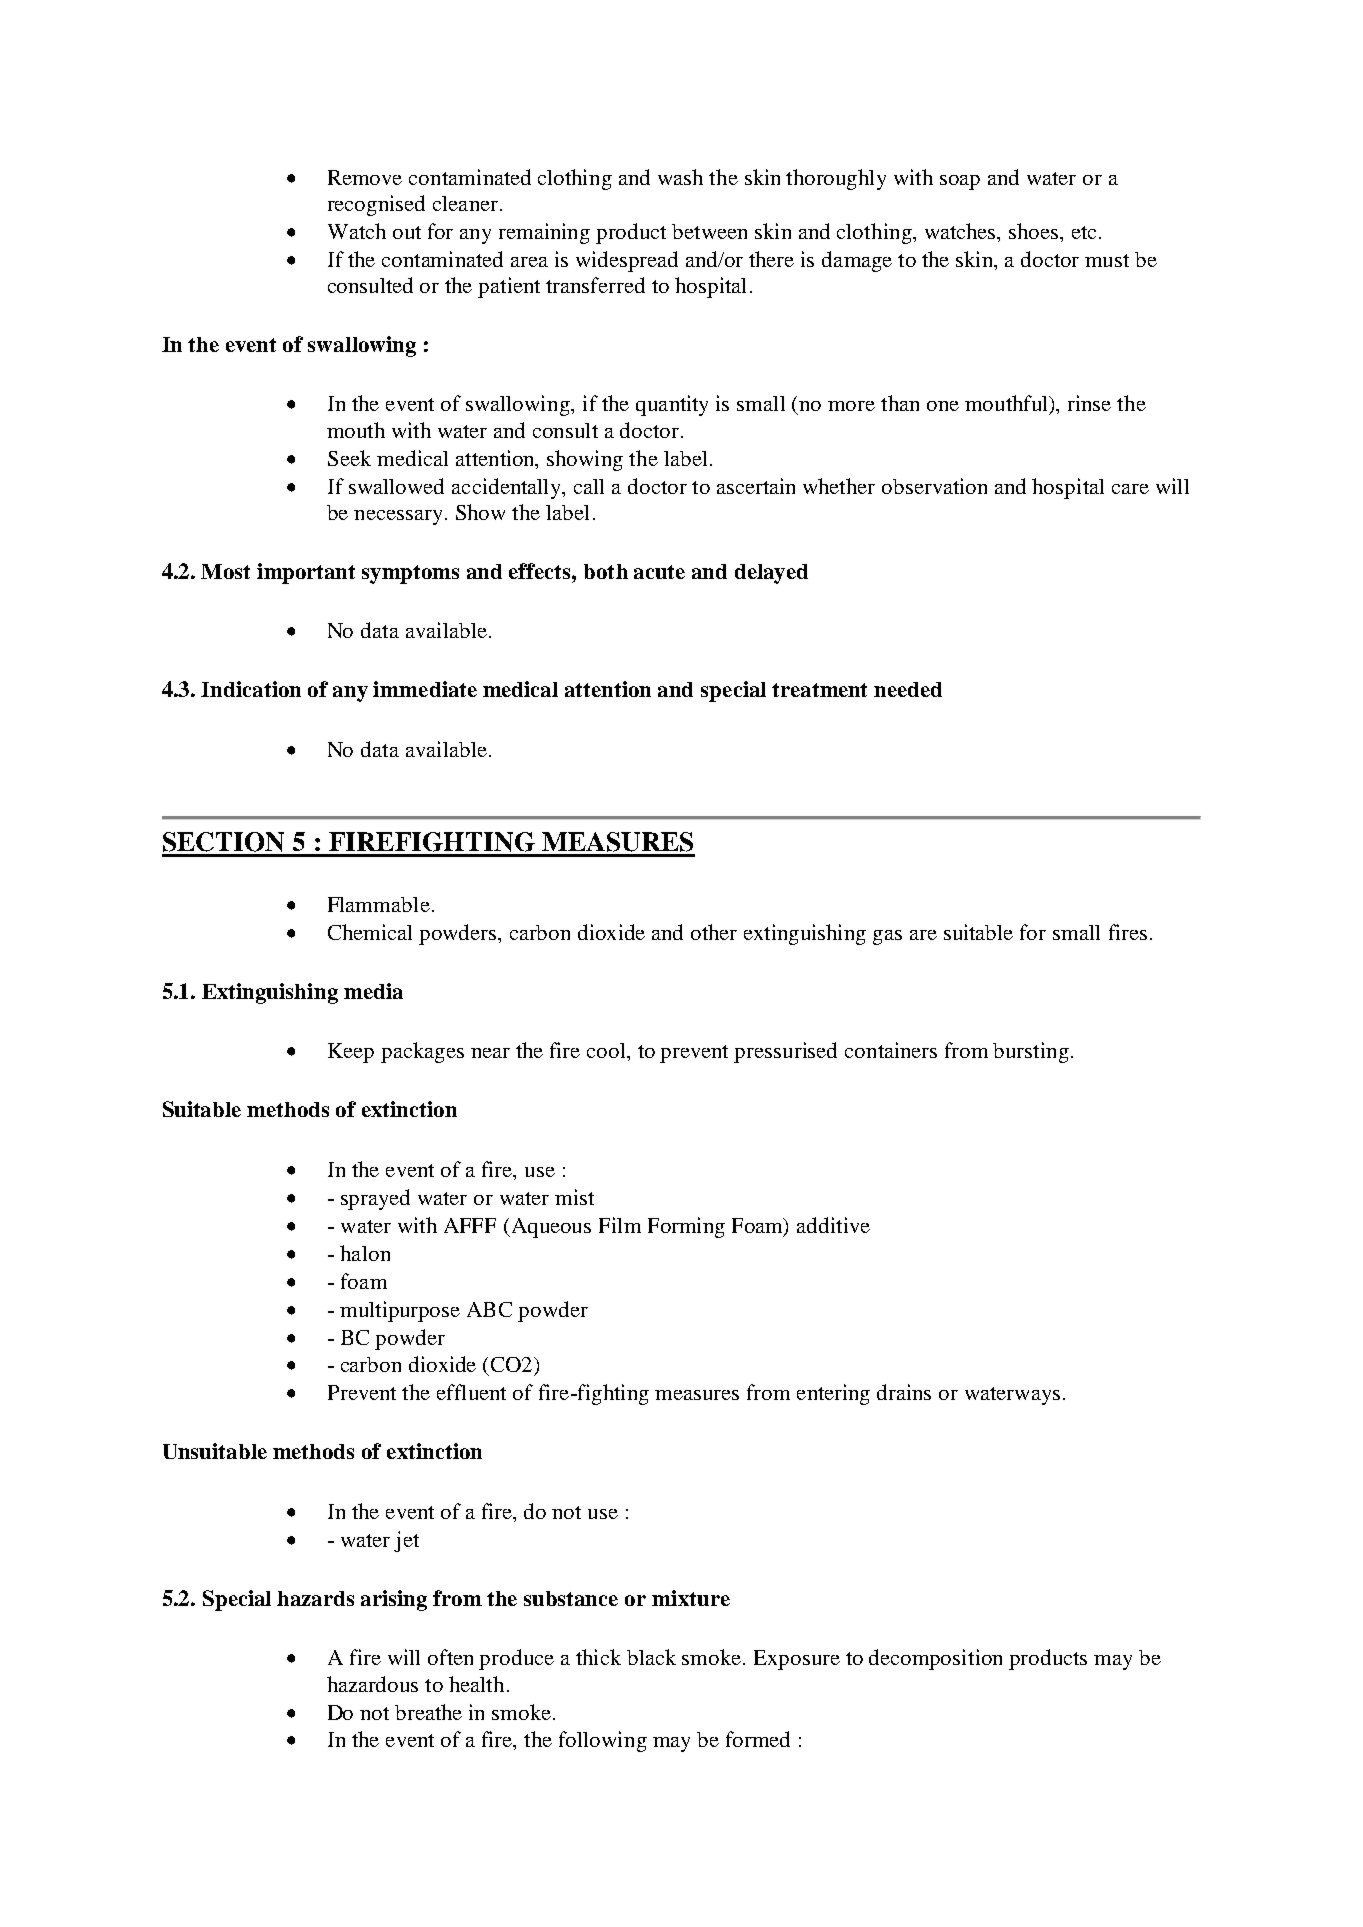 The image size is (1363, 1927). What do you see at coordinates (1035, 231) in the document?
I see `shoes` at bounding box center [1035, 231].
